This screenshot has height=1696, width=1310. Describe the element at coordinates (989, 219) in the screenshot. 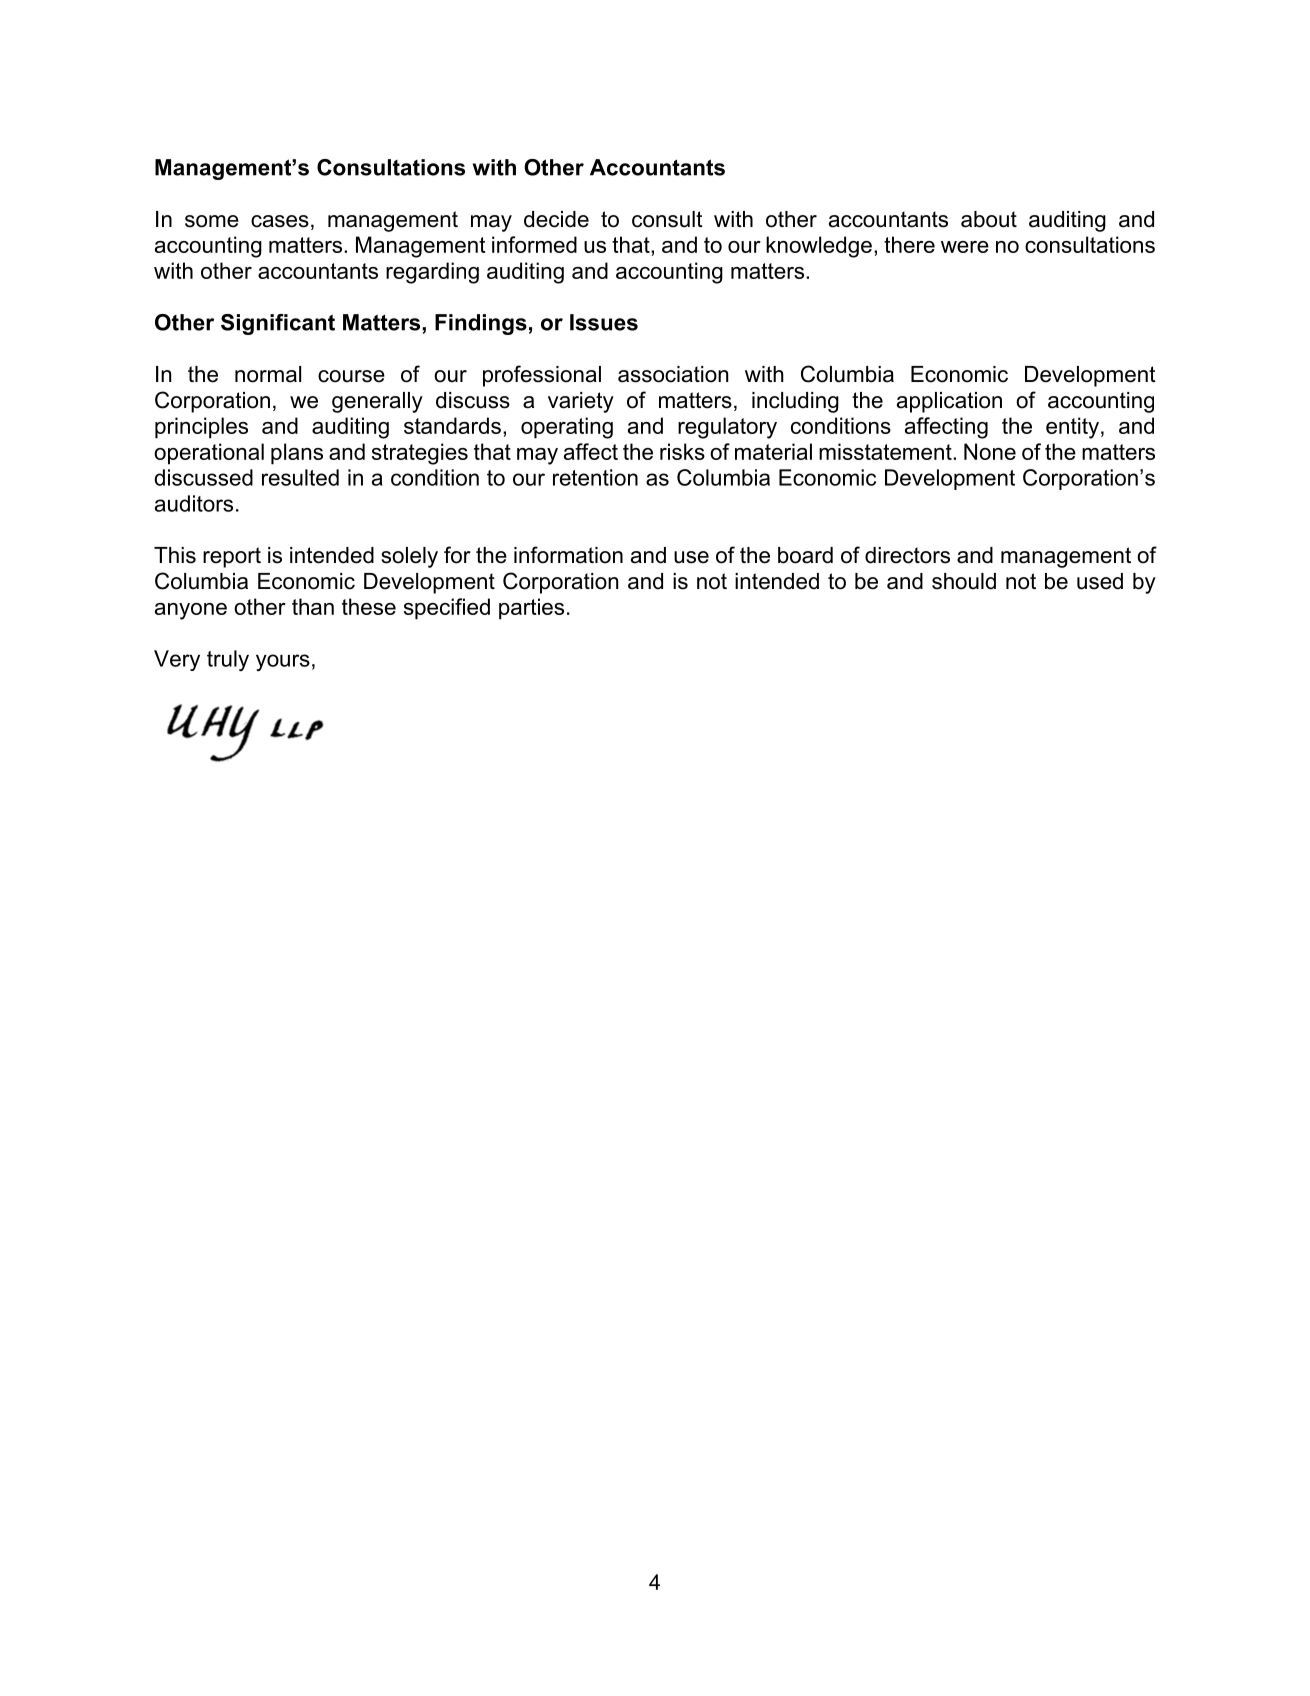

I see `about` at that location.
